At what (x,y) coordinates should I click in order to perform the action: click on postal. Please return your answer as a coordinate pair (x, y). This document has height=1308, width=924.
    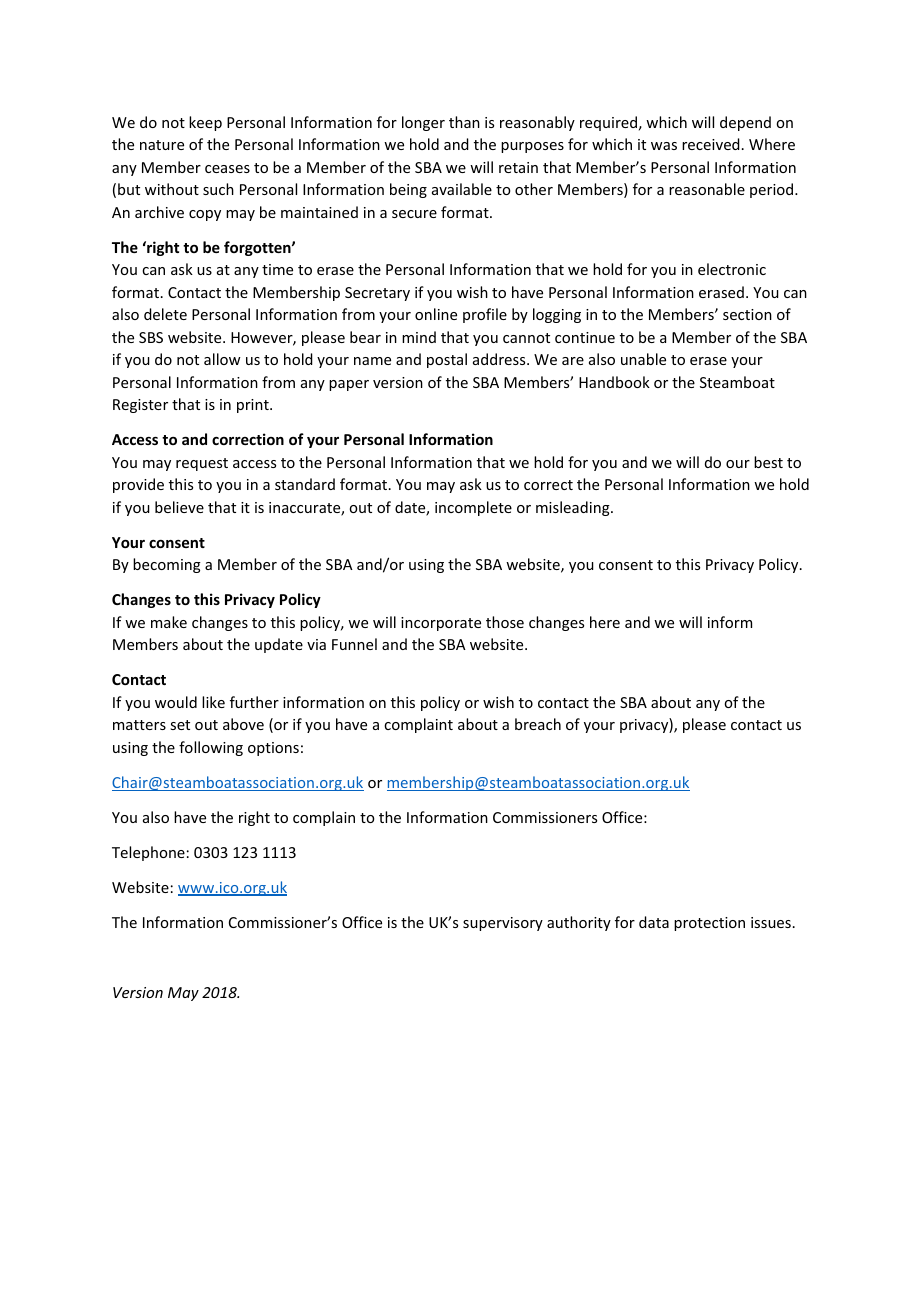
    Looking at the image, I should click on (447, 360).
